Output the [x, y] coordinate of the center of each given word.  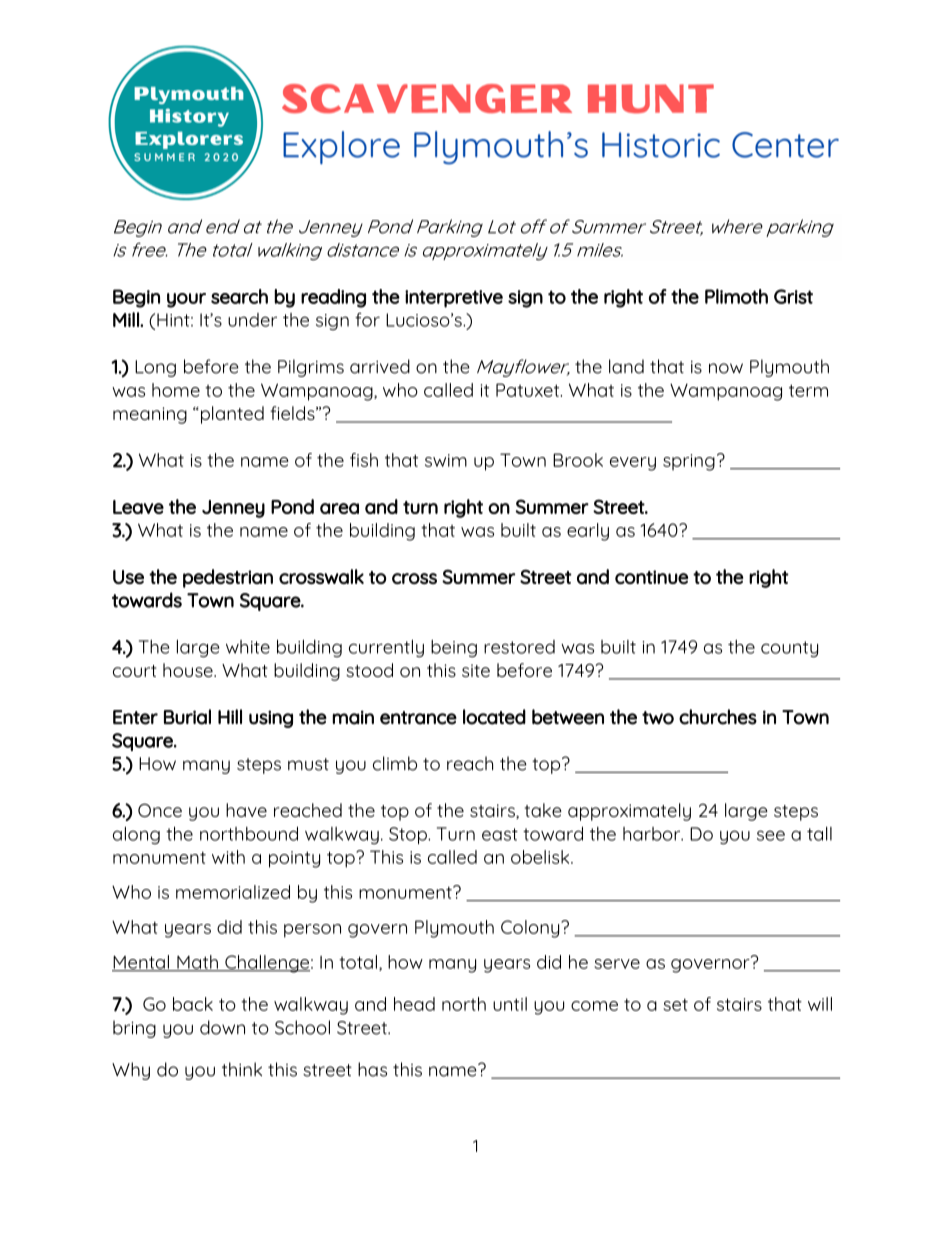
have [246, 810]
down [222, 1027]
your [186, 300]
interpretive [454, 299]
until [510, 1004]
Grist [793, 296]
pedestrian [228, 578]
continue [651, 577]
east [500, 834]
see [771, 835]
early [588, 532]
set [675, 1004]
